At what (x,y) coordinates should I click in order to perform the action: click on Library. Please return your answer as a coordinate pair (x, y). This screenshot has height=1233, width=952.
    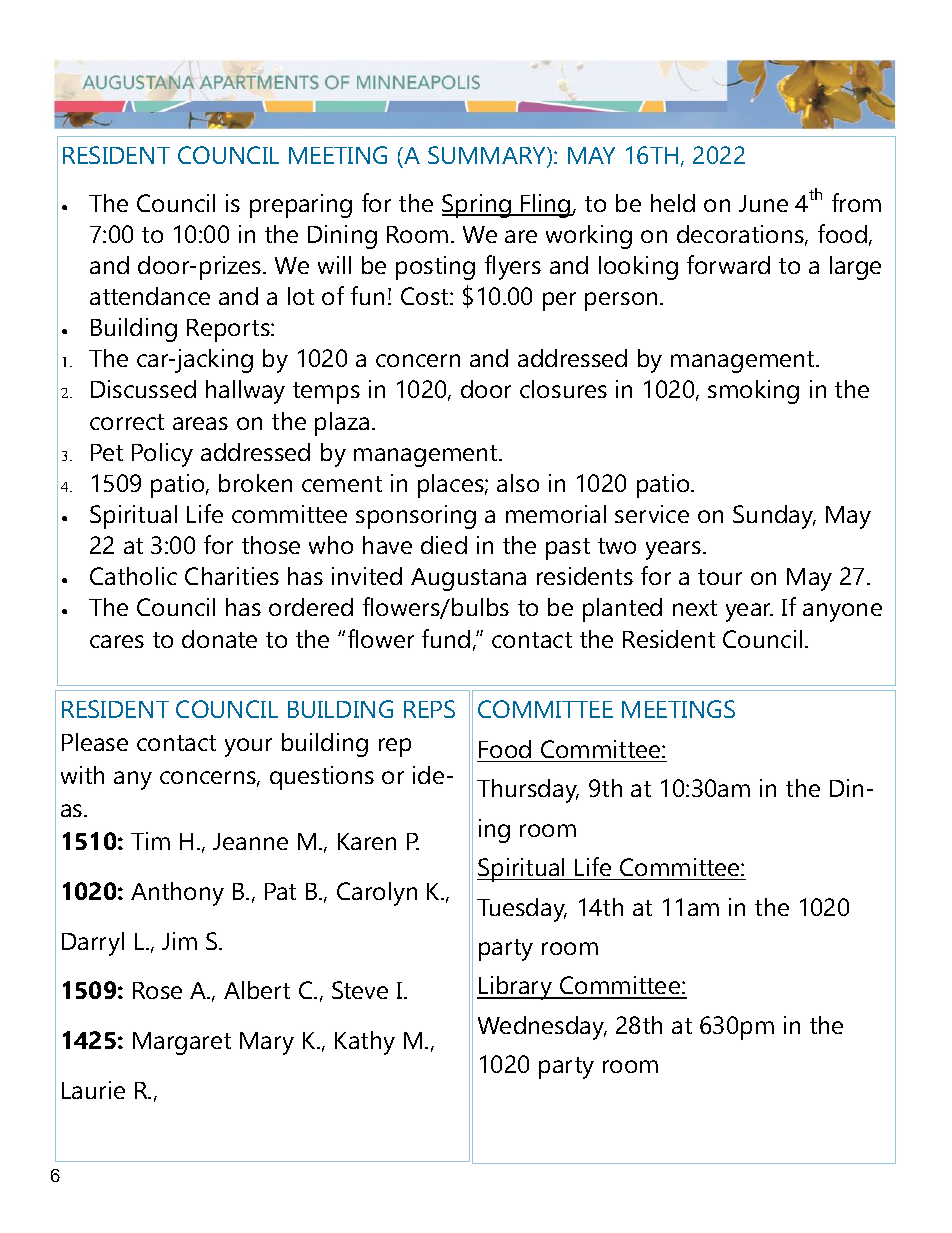
    Looking at the image, I should click on (516, 988).
